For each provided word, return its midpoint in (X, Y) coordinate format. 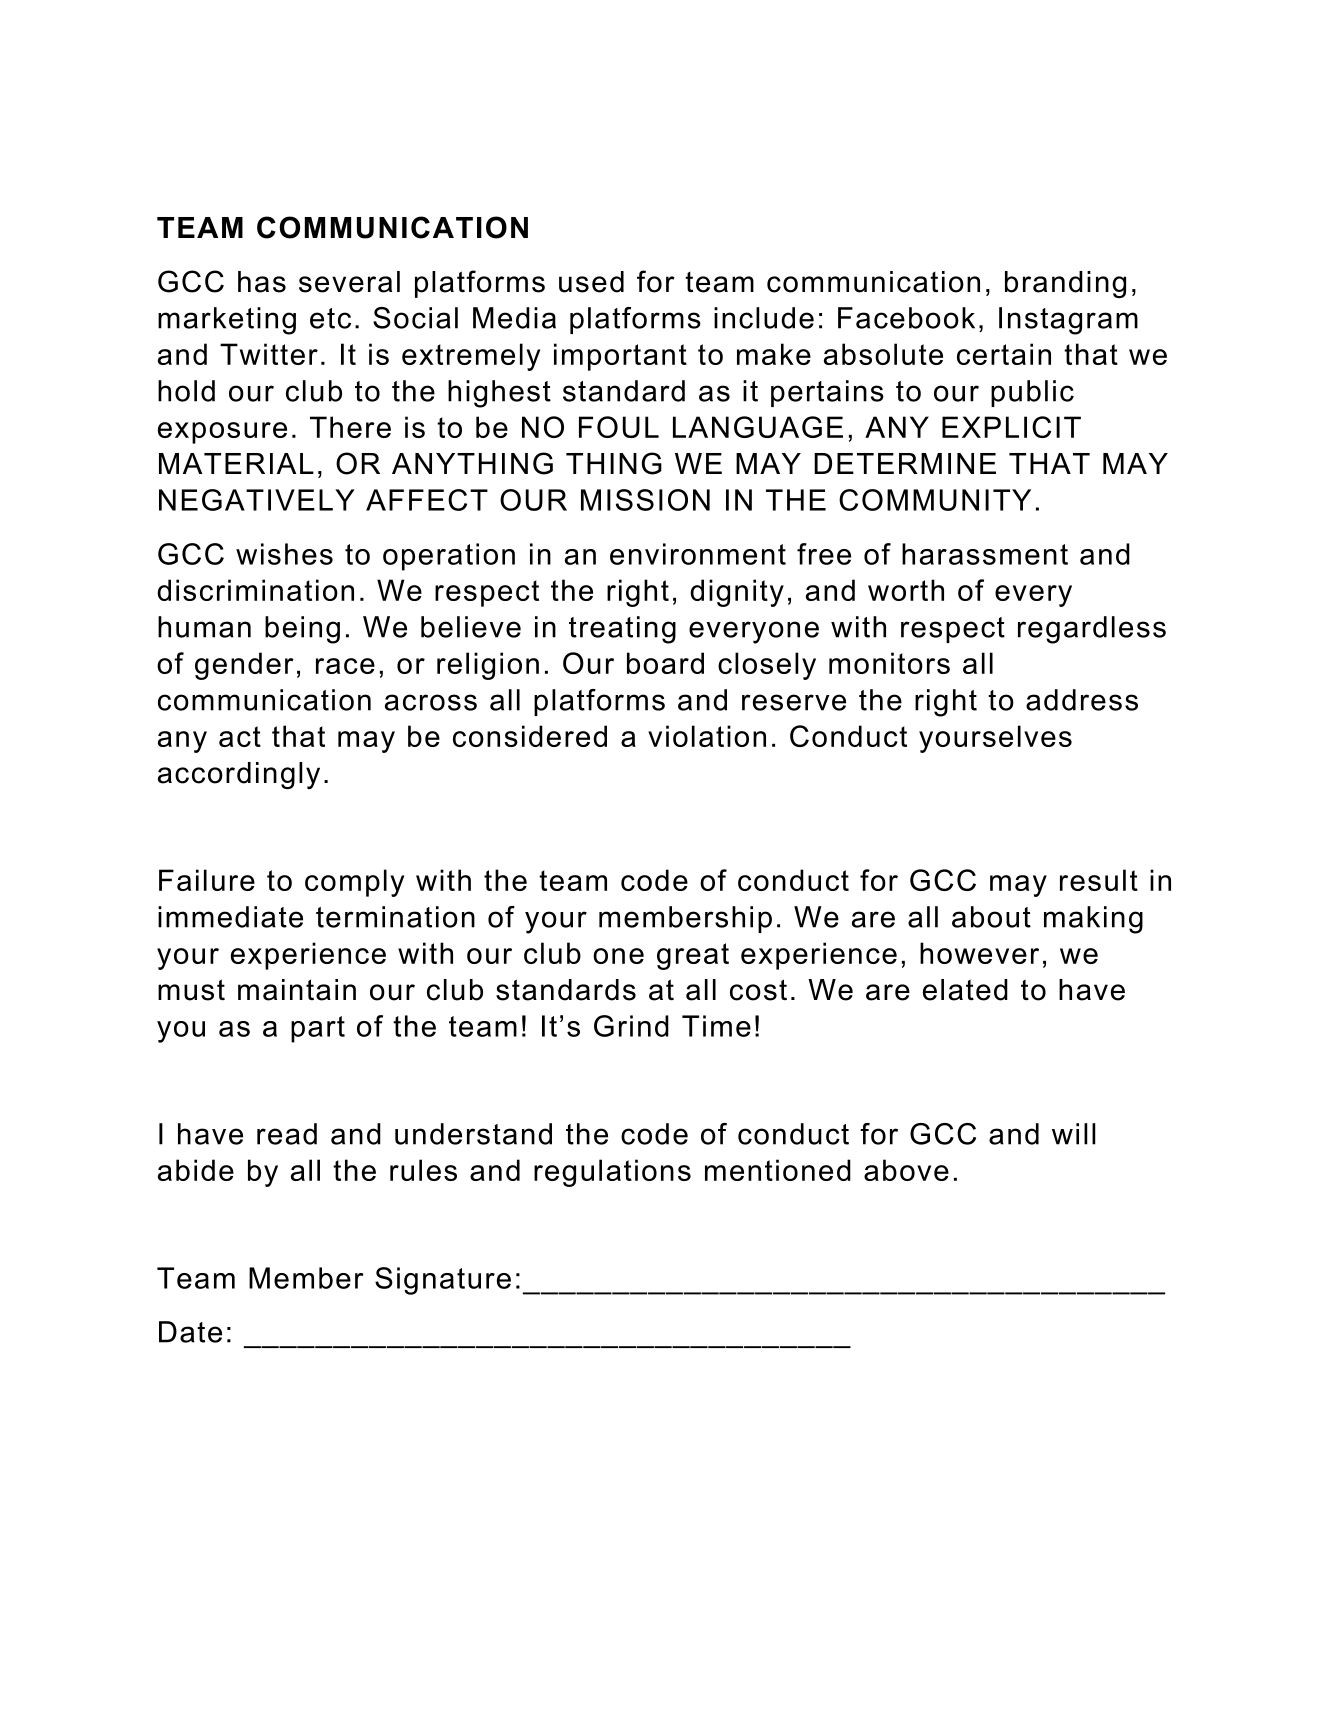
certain (1004, 354)
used (591, 282)
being (302, 630)
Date (190, 1332)
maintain (297, 990)
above (906, 1170)
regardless (1092, 630)
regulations (612, 1173)
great (693, 956)
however (979, 953)
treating (622, 630)
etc (330, 318)
